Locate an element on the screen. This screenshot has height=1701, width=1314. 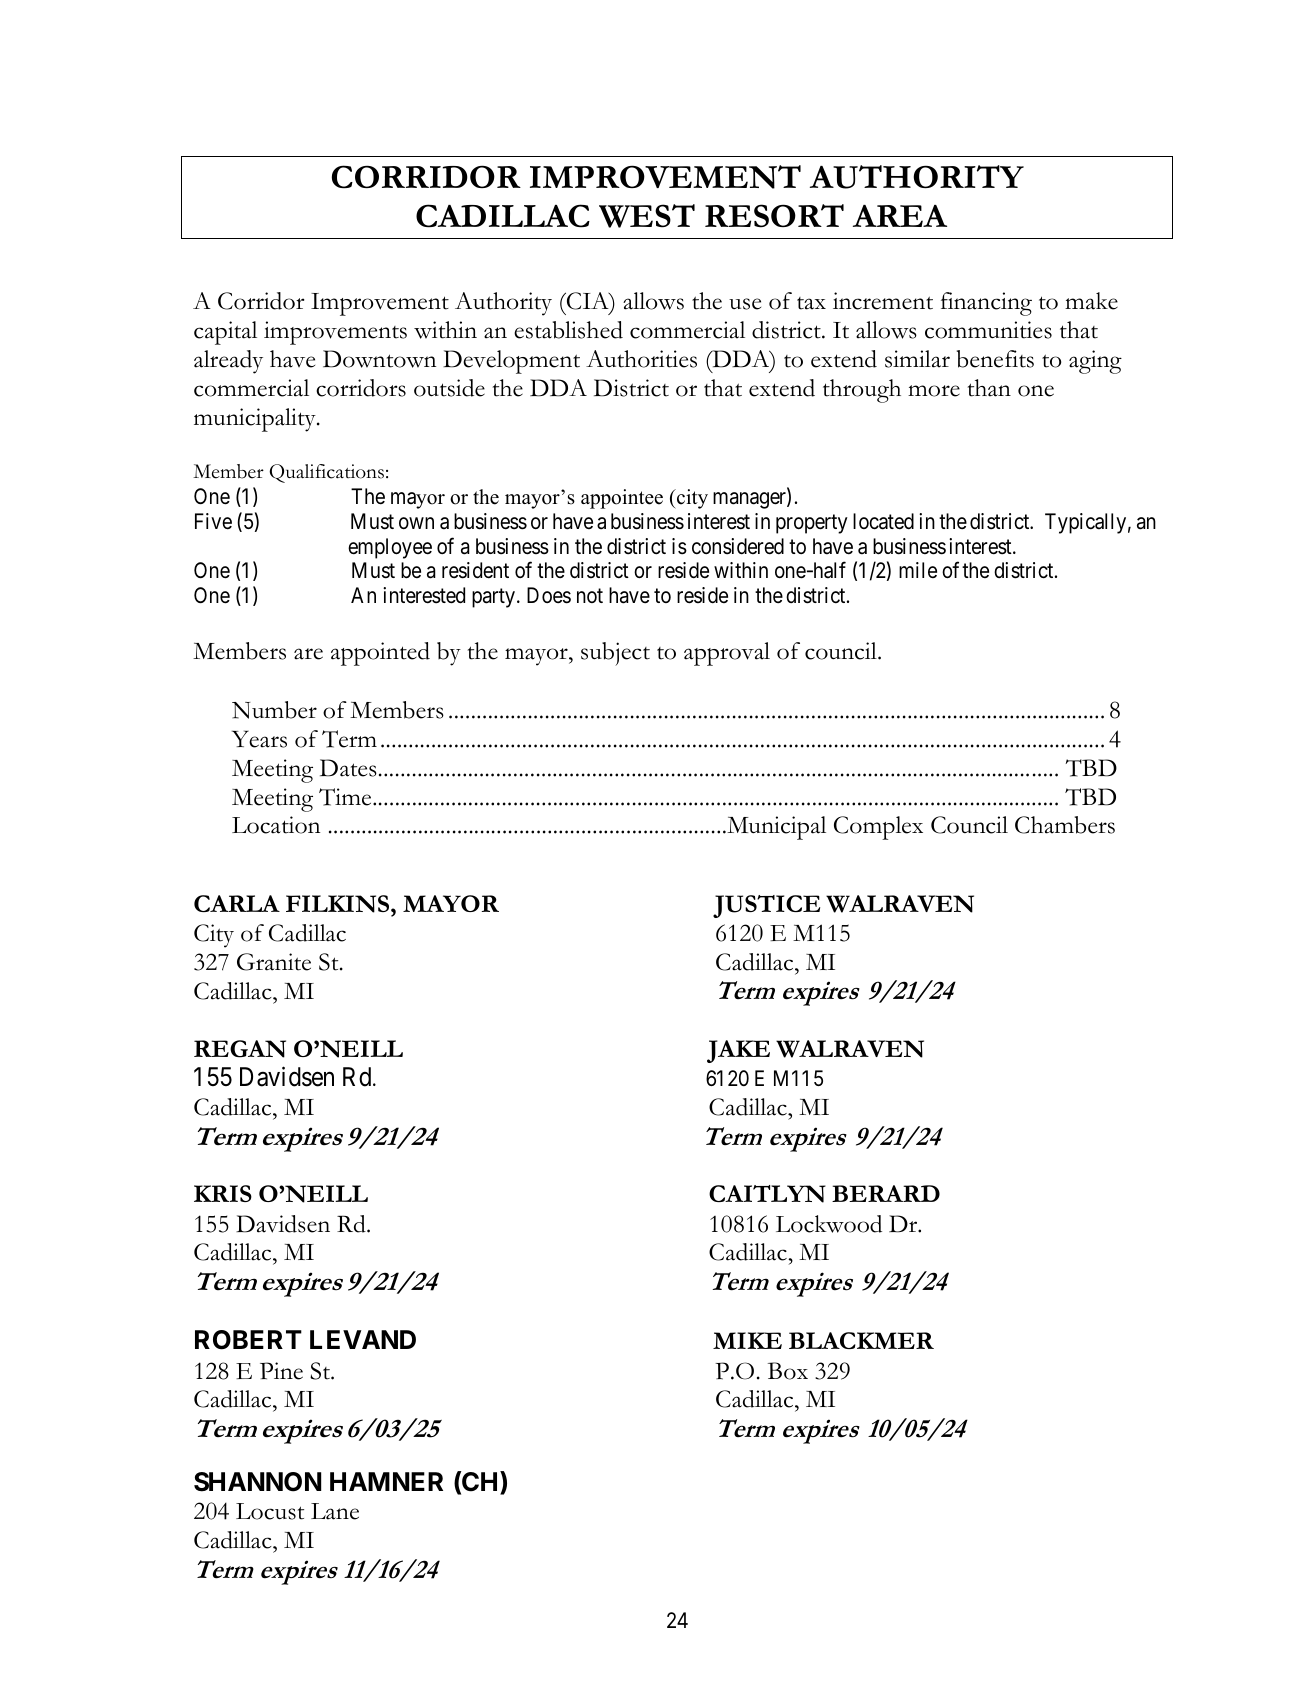
WEST is located at coordinates (647, 216).
